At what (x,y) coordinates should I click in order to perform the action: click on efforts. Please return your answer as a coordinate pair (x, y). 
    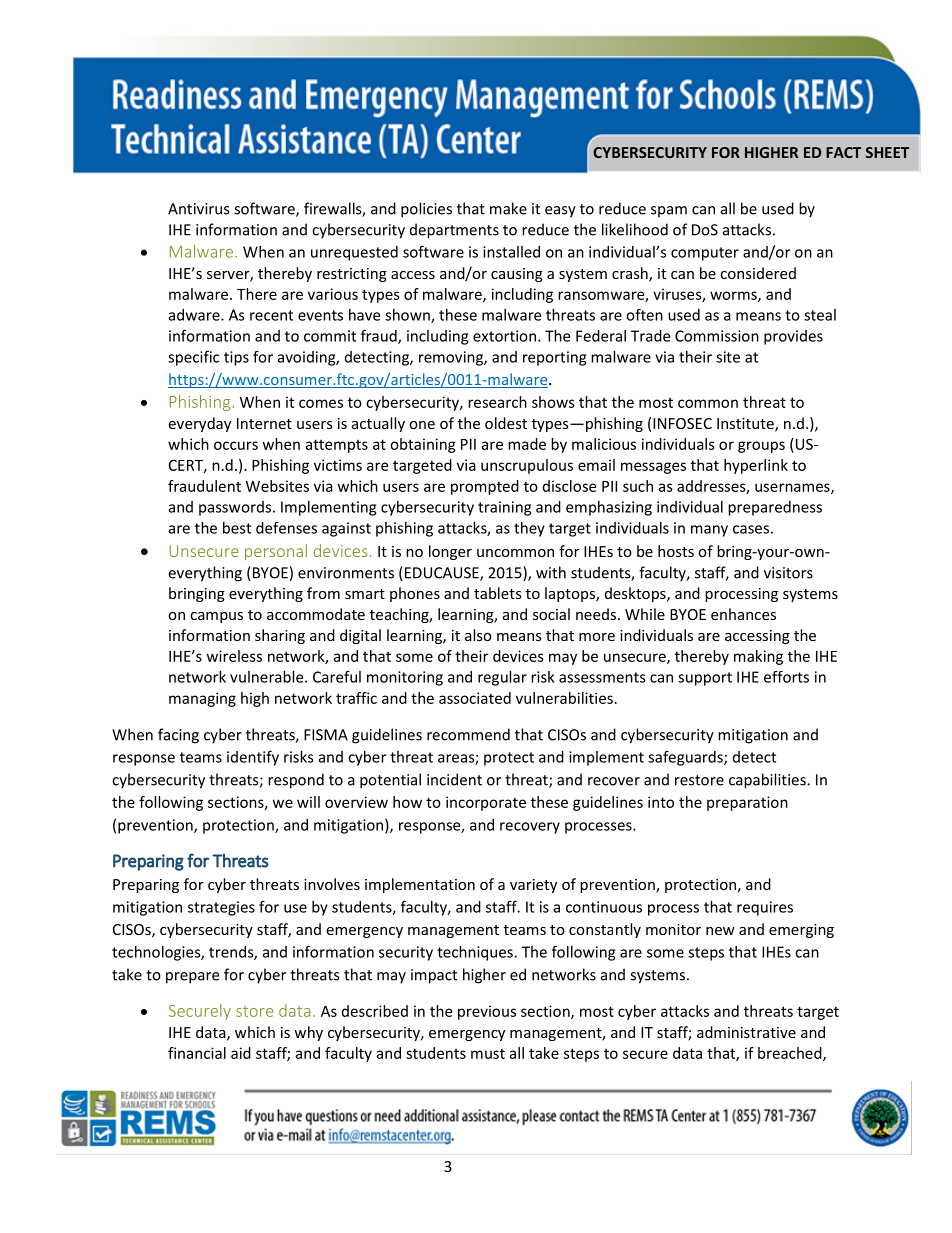
    Looking at the image, I should click on (786, 677).
